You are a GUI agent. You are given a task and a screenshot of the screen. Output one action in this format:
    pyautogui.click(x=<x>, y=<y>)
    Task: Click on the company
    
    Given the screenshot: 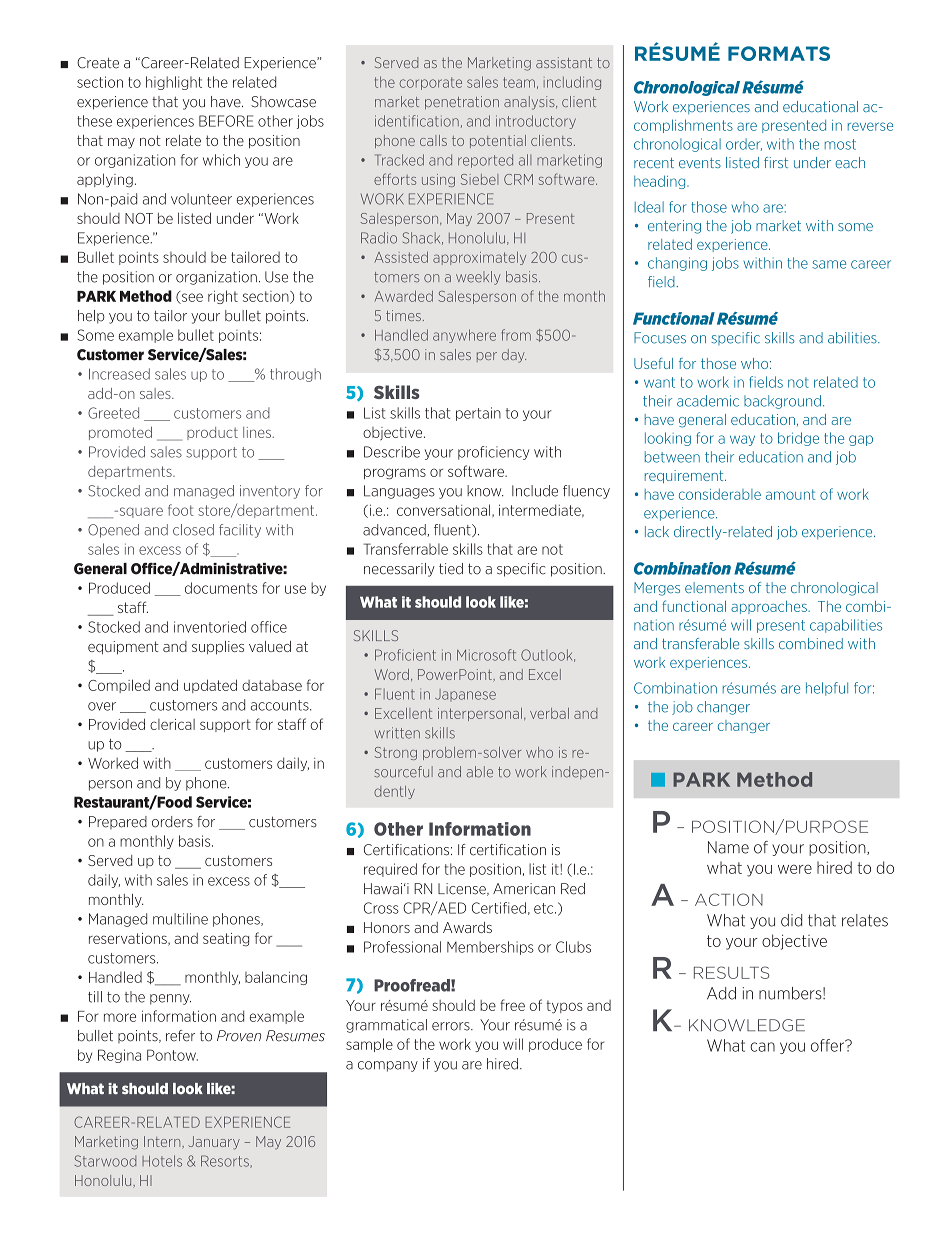 What is the action you would take?
    pyautogui.click(x=388, y=1066)
